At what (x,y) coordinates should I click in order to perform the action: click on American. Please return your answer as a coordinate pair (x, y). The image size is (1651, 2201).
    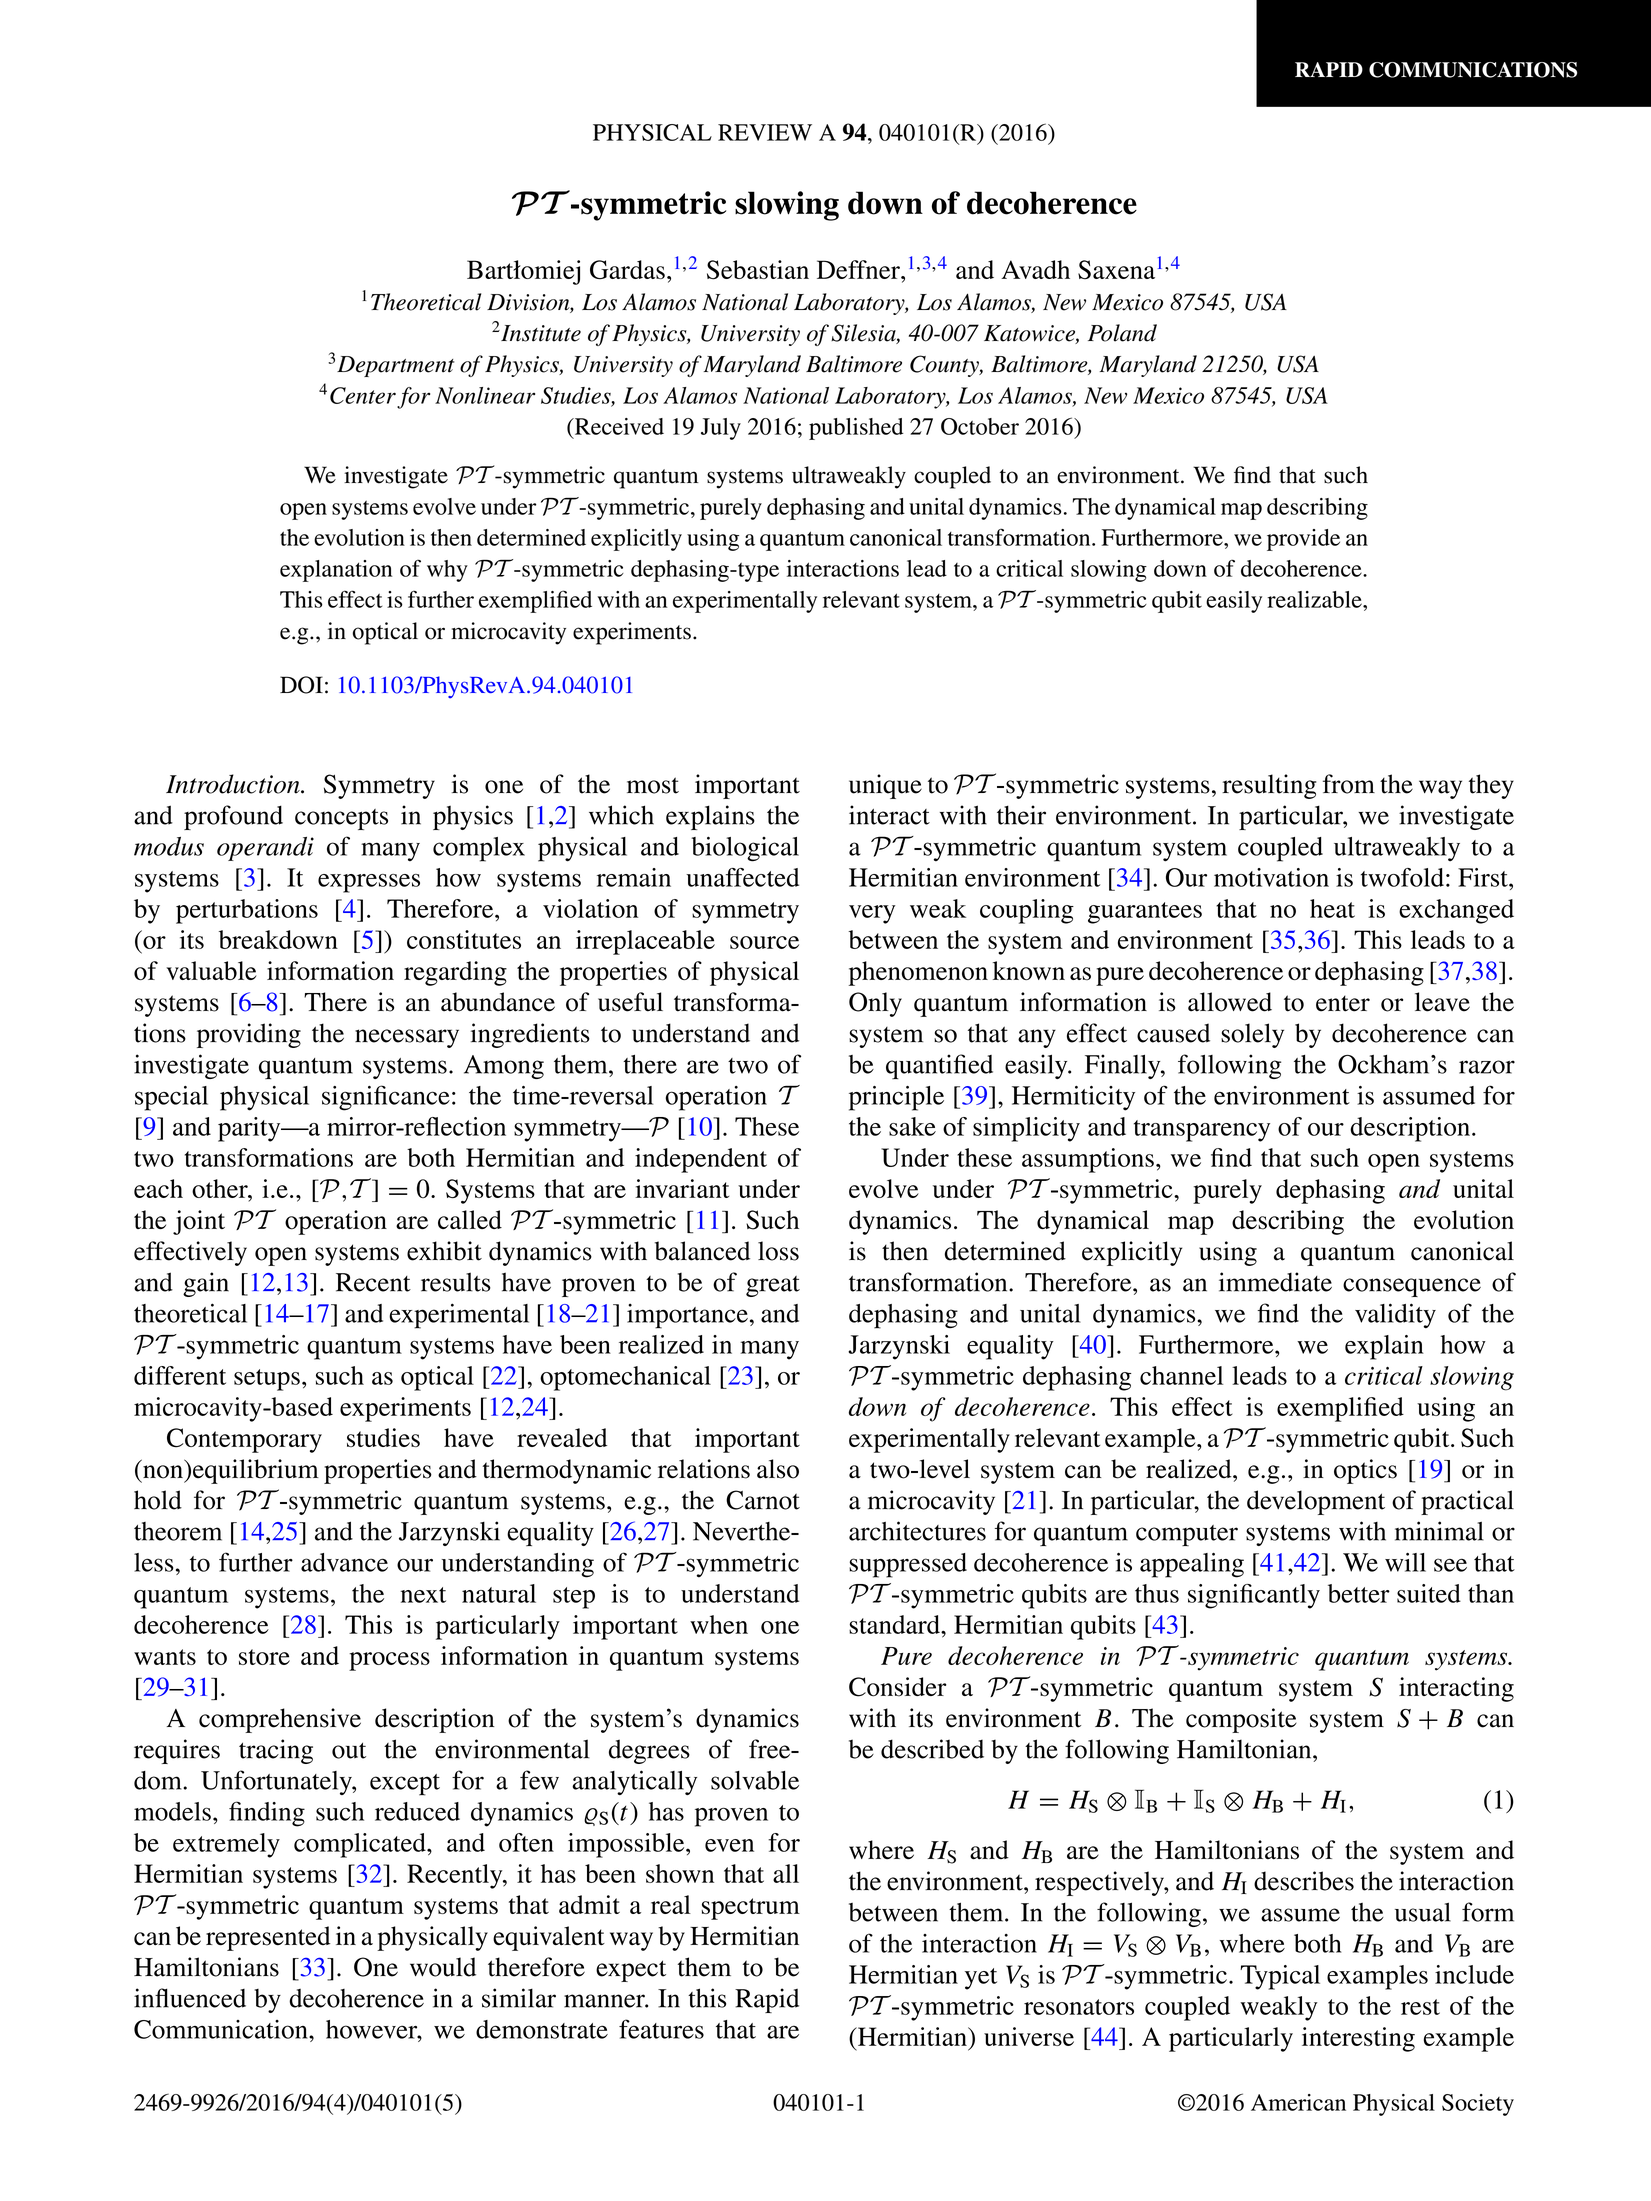
    Looking at the image, I should click on (1298, 2102).
